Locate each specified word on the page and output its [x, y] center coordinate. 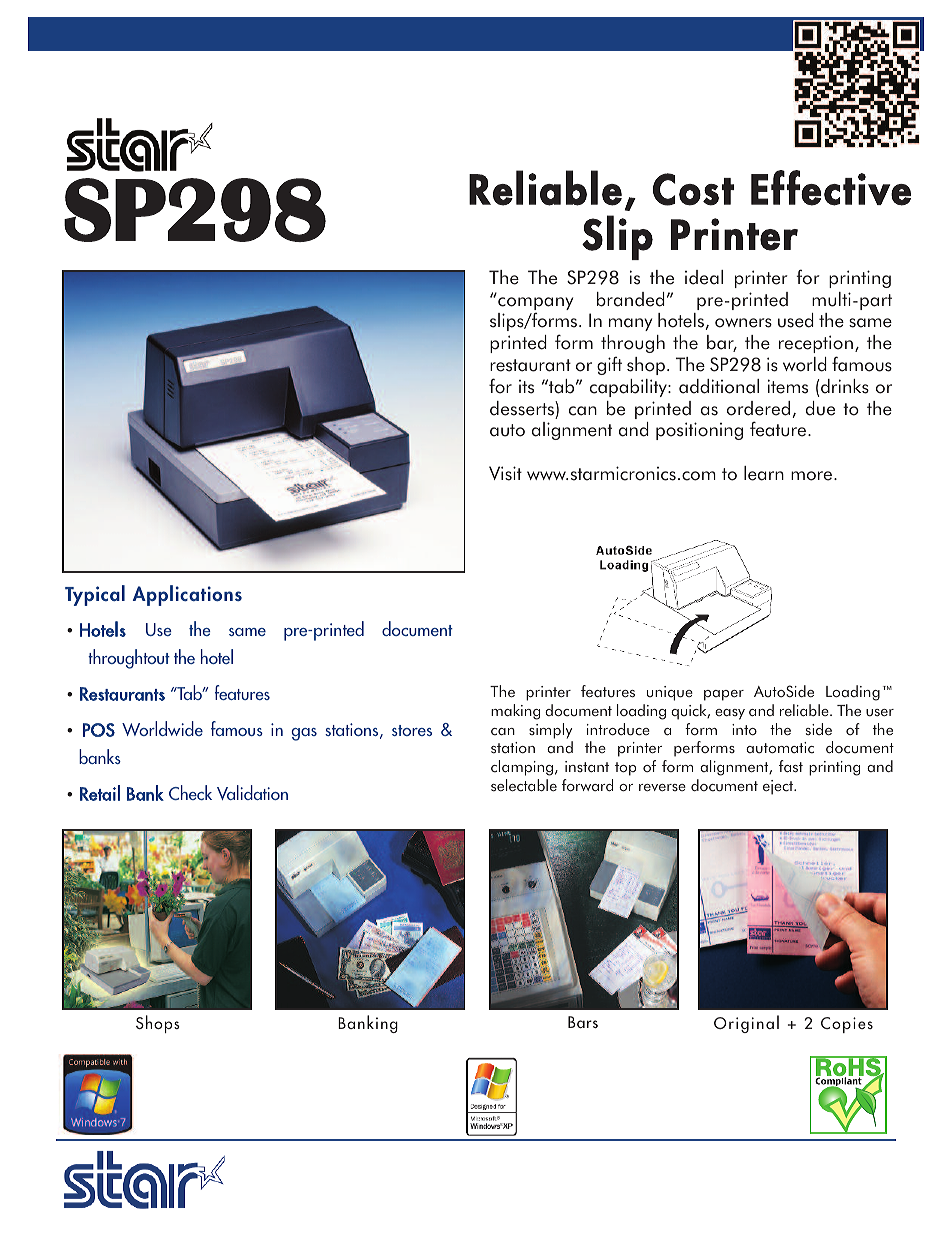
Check [190, 792]
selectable [524, 785]
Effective [831, 188]
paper [724, 695]
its [526, 387]
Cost [693, 189]
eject [779, 787]
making [515, 712]
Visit [505, 473]
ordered [758, 408]
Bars [583, 1022]
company [535, 305]
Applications [187, 595]
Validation [252, 792]
